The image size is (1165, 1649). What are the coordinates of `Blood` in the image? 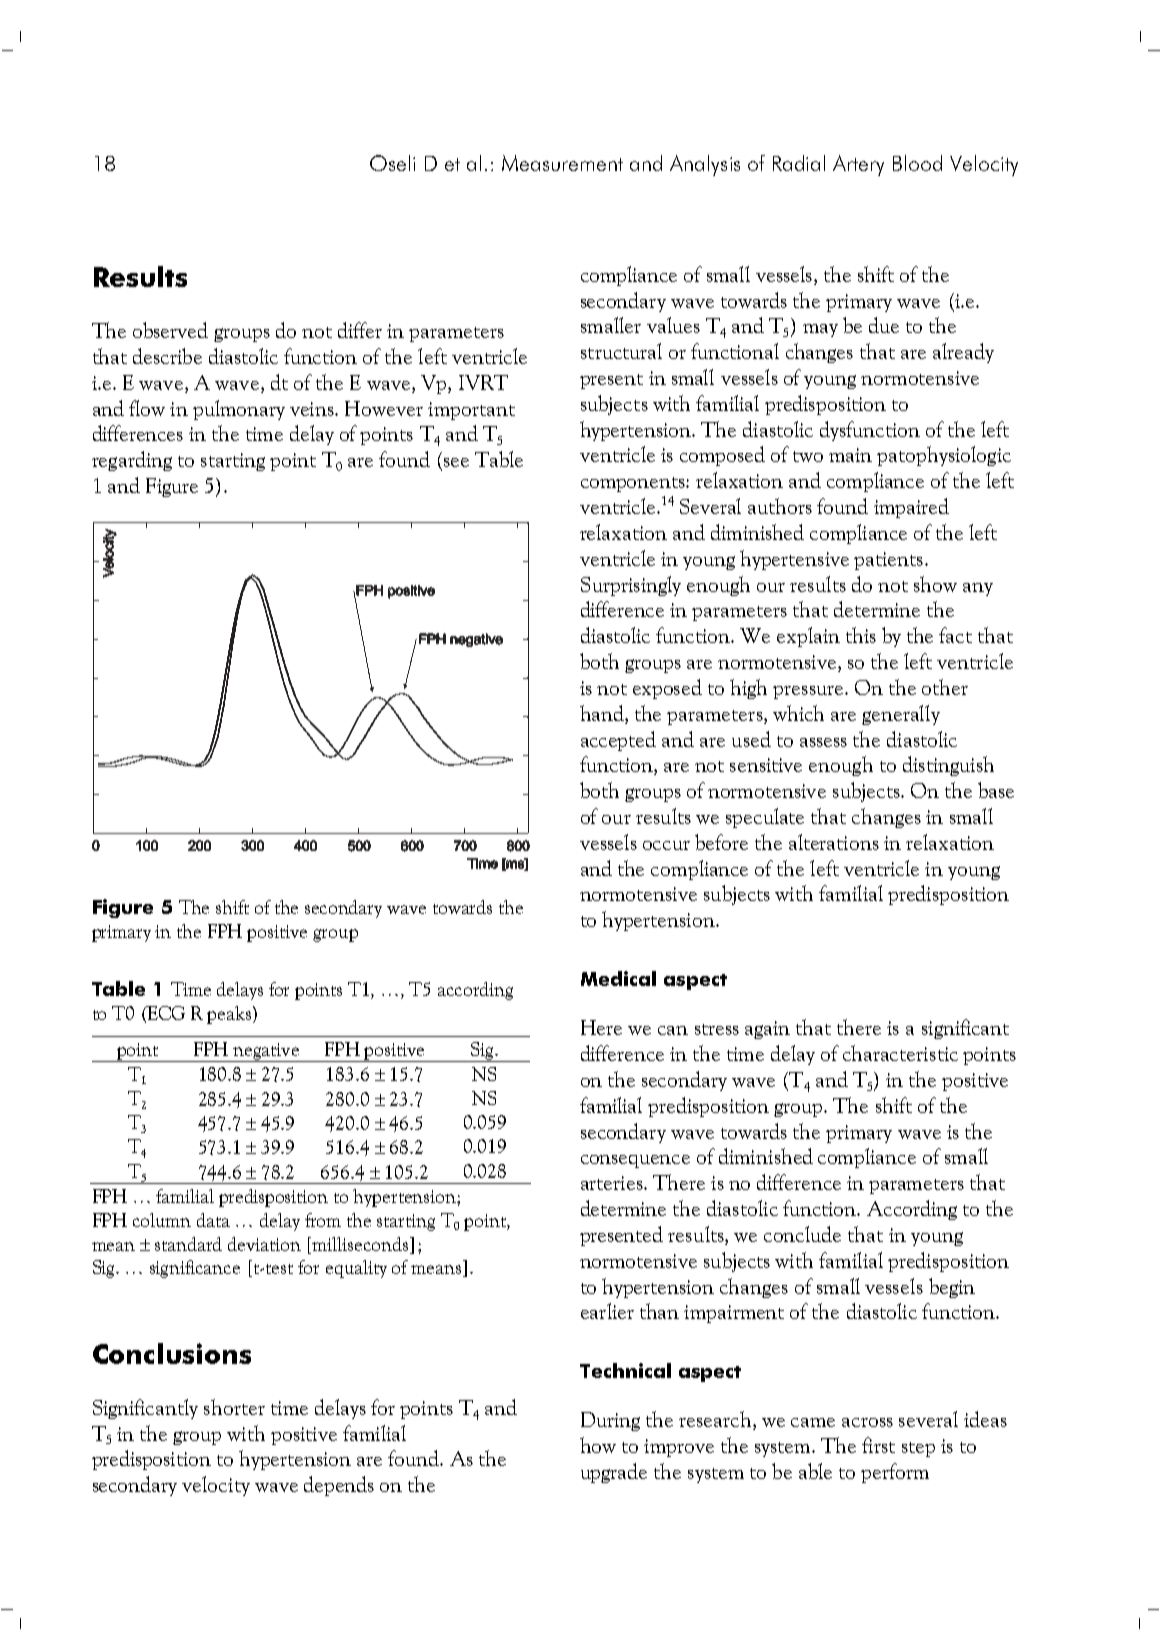 It's located at (917, 163).
